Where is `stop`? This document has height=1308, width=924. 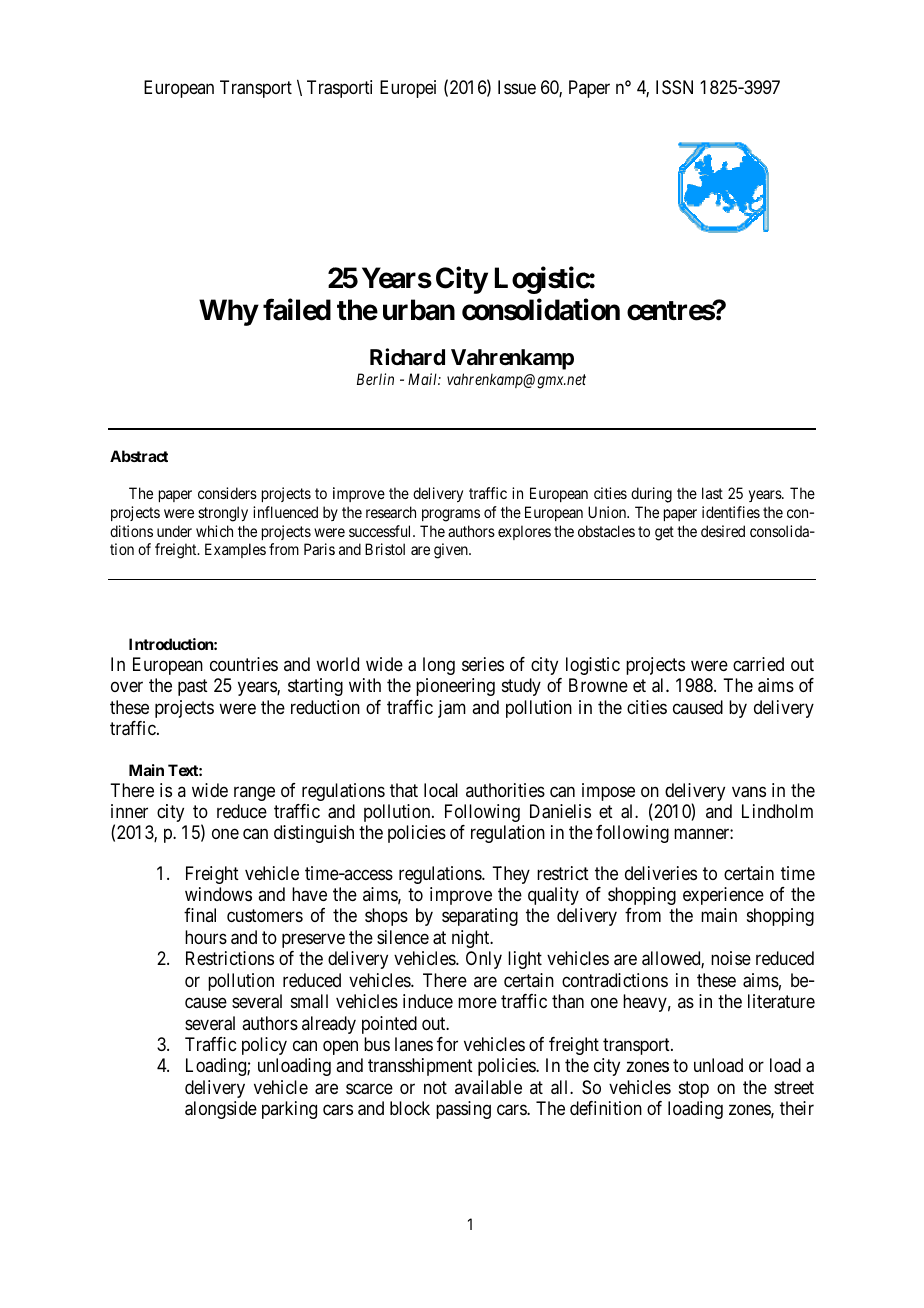 stop is located at coordinates (694, 1089).
